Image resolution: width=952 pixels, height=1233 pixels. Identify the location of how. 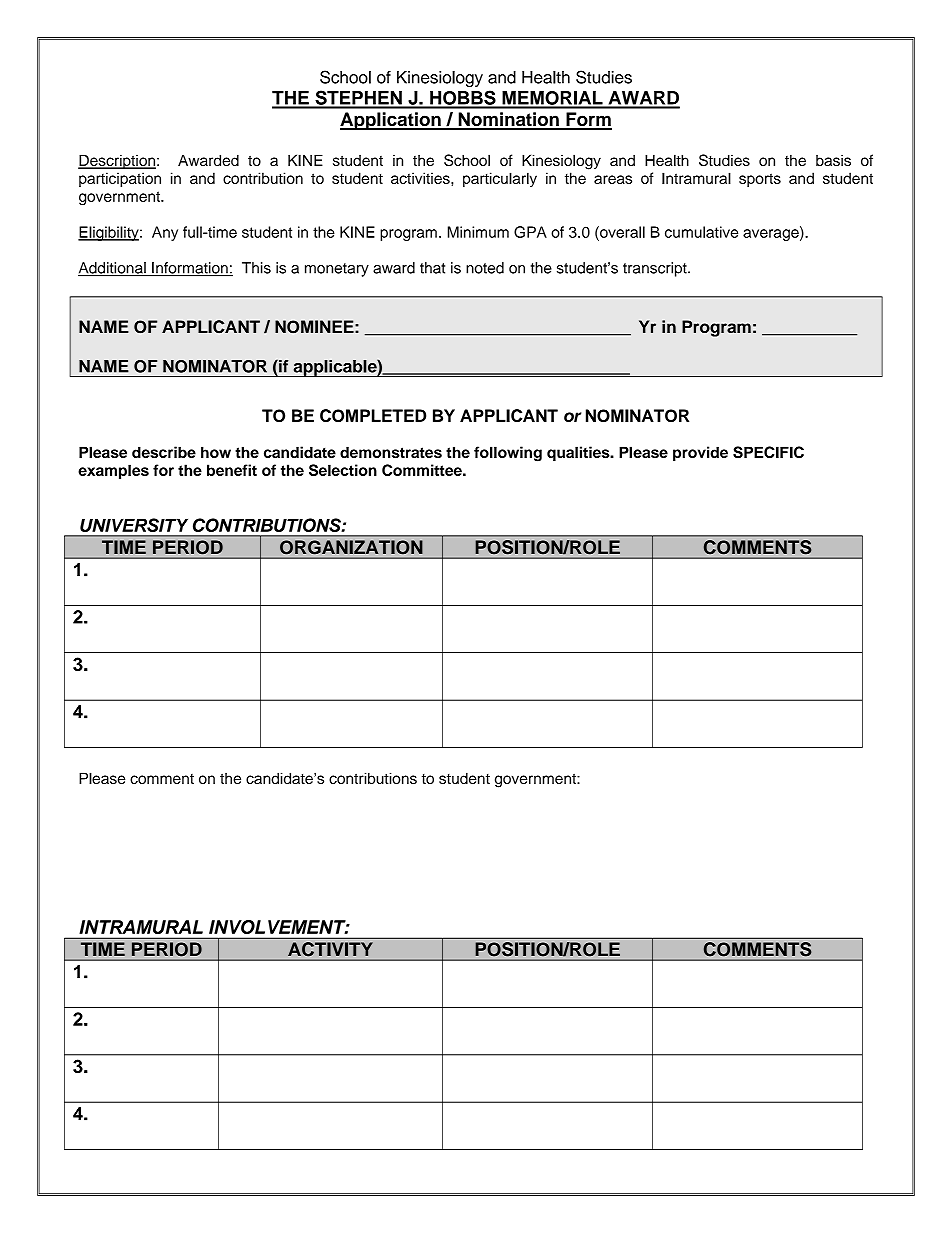
(216, 452).
